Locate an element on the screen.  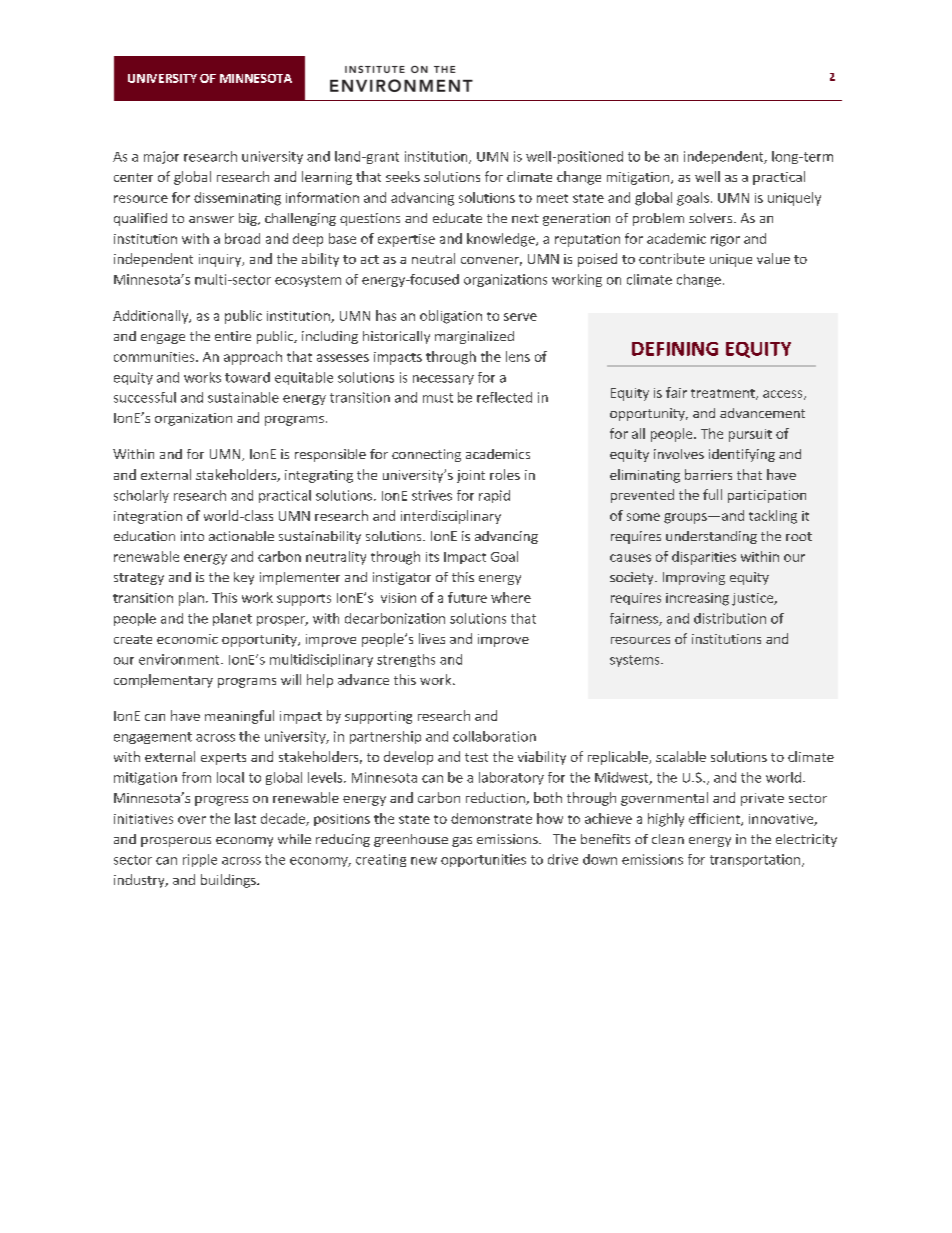
solvers is located at coordinates (712, 218).
